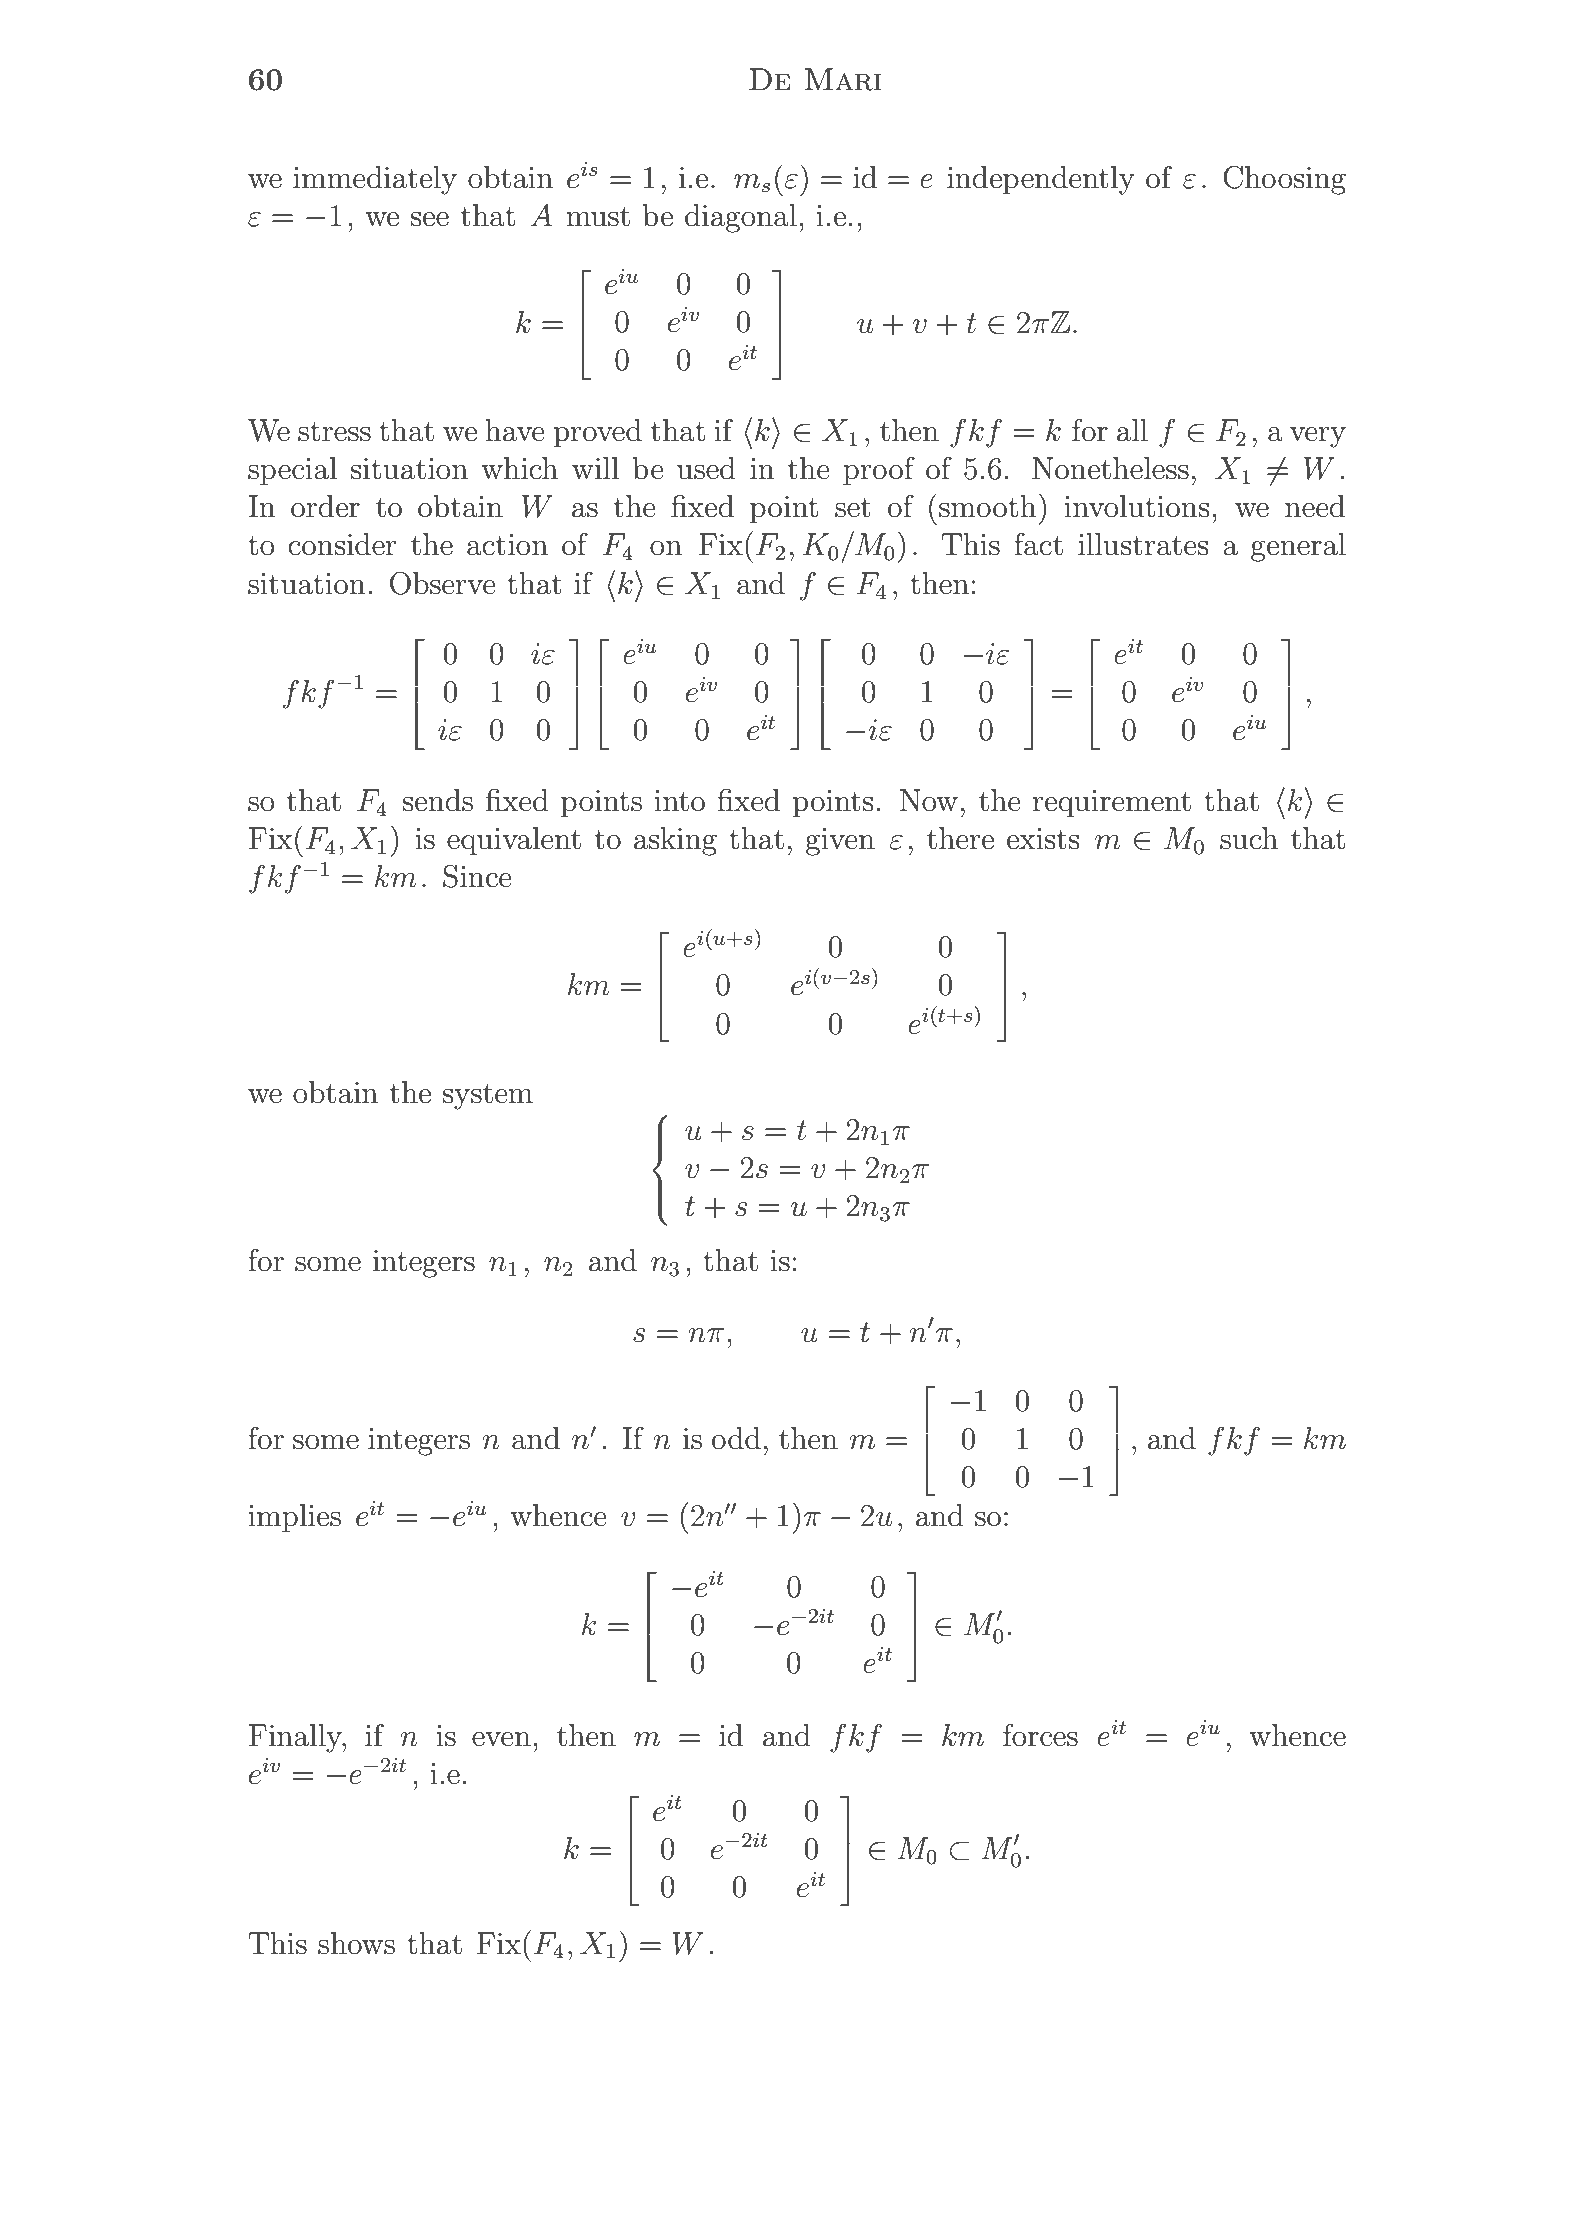 The width and height of the page is (1569, 2221). What do you see at coordinates (501, 1739) in the page?
I see `even` at bounding box center [501, 1739].
